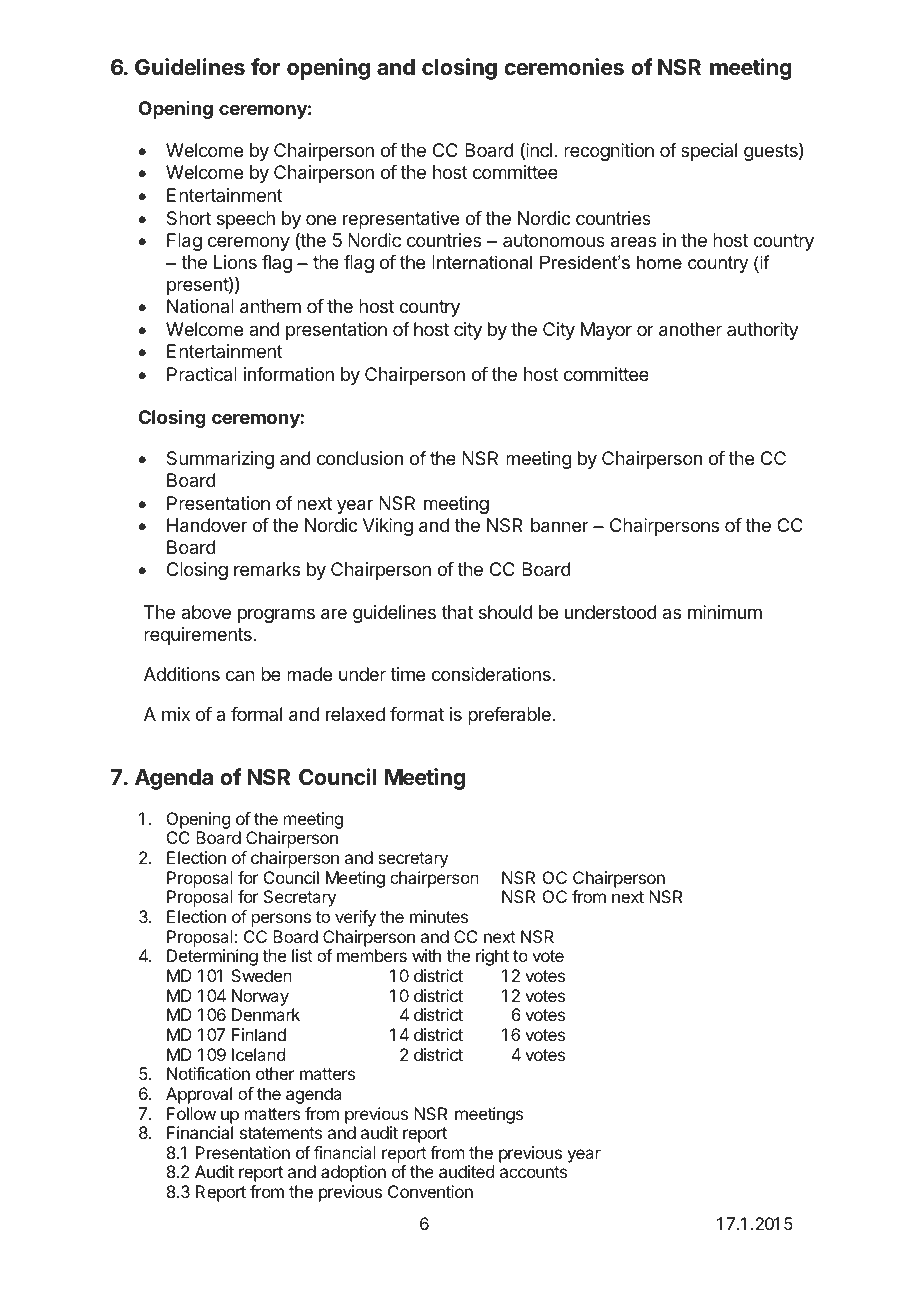 This screenshot has height=1308, width=924. What do you see at coordinates (281, 1133) in the screenshot?
I see `statements` at bounding box center [281, 1133].
